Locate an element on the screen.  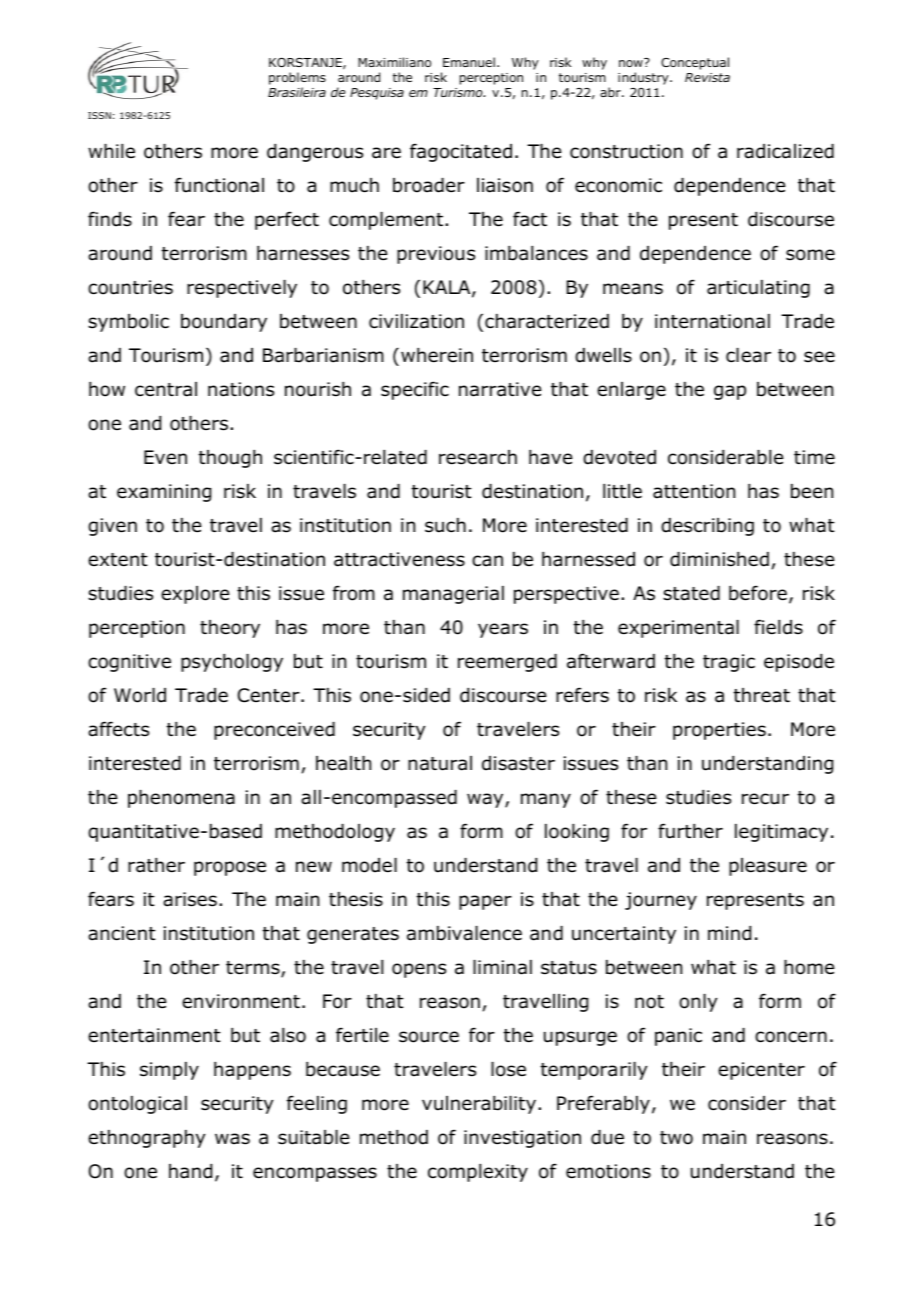
complexity is located at coordinates (478, 1173).
